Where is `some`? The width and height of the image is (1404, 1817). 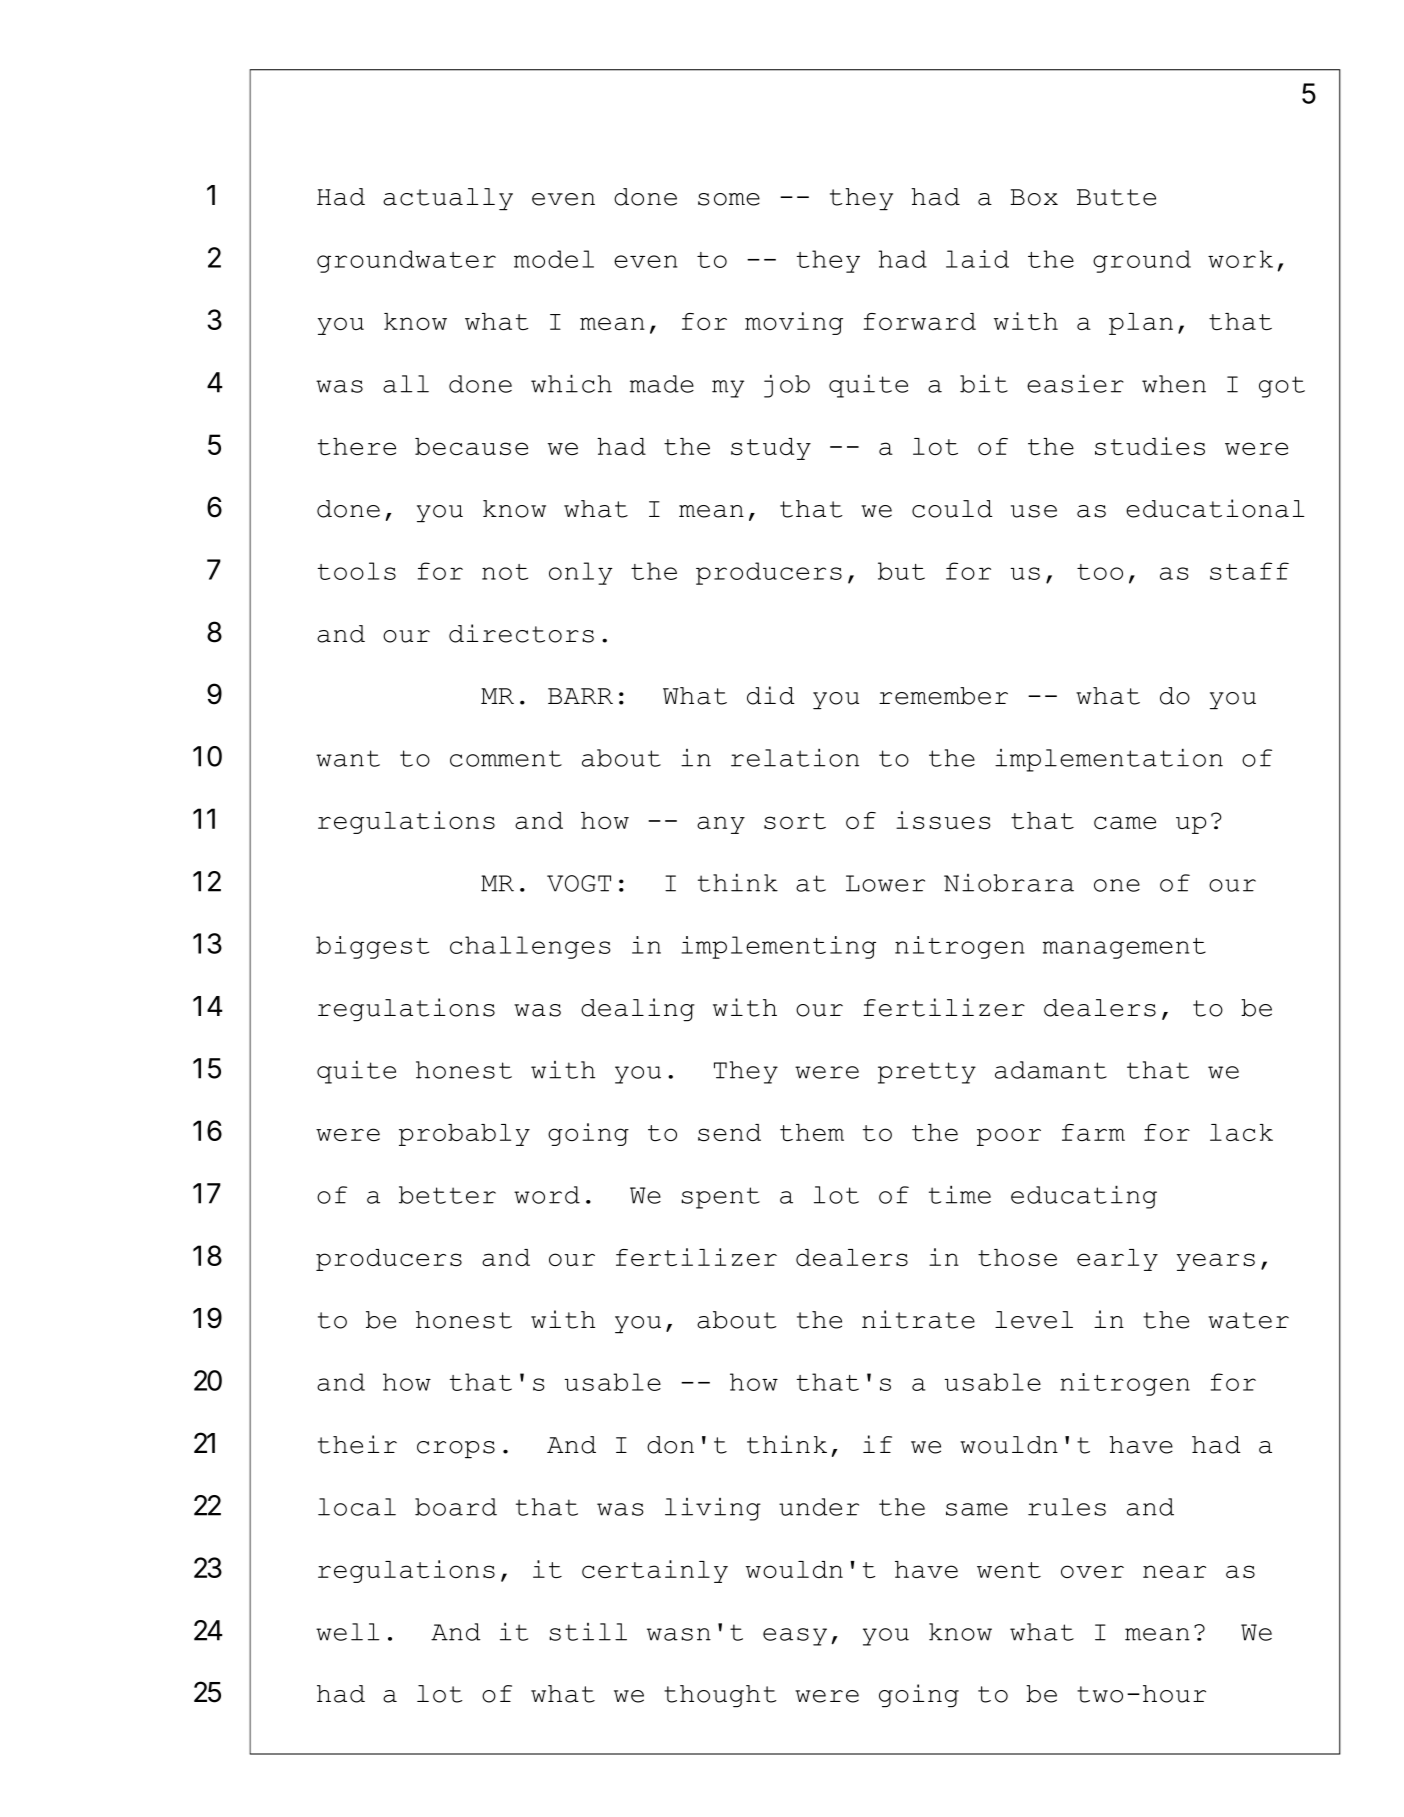
some is located at coordinates (729, 199).
